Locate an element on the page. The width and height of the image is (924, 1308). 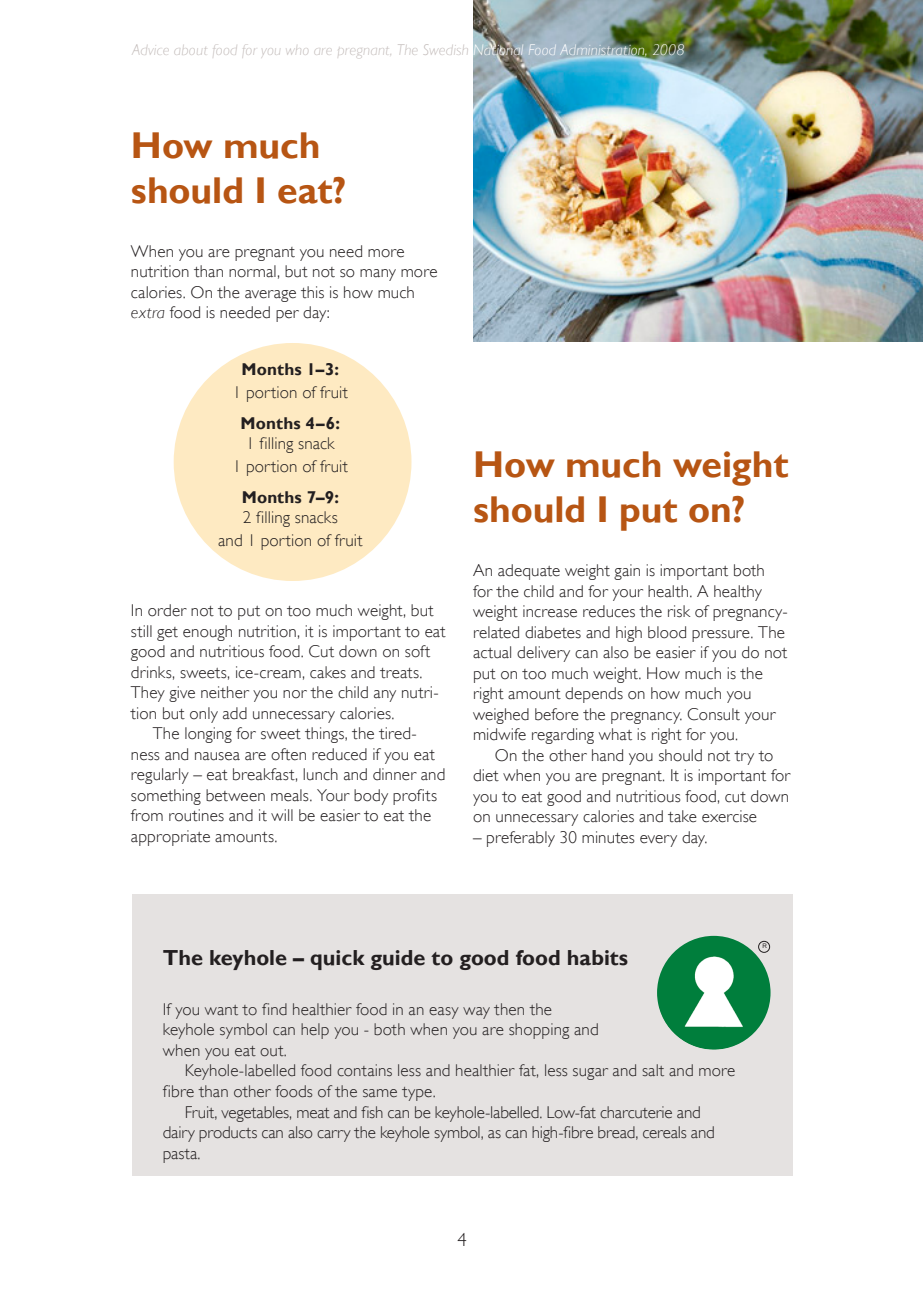
profits is located at coordinates (415, 797).
